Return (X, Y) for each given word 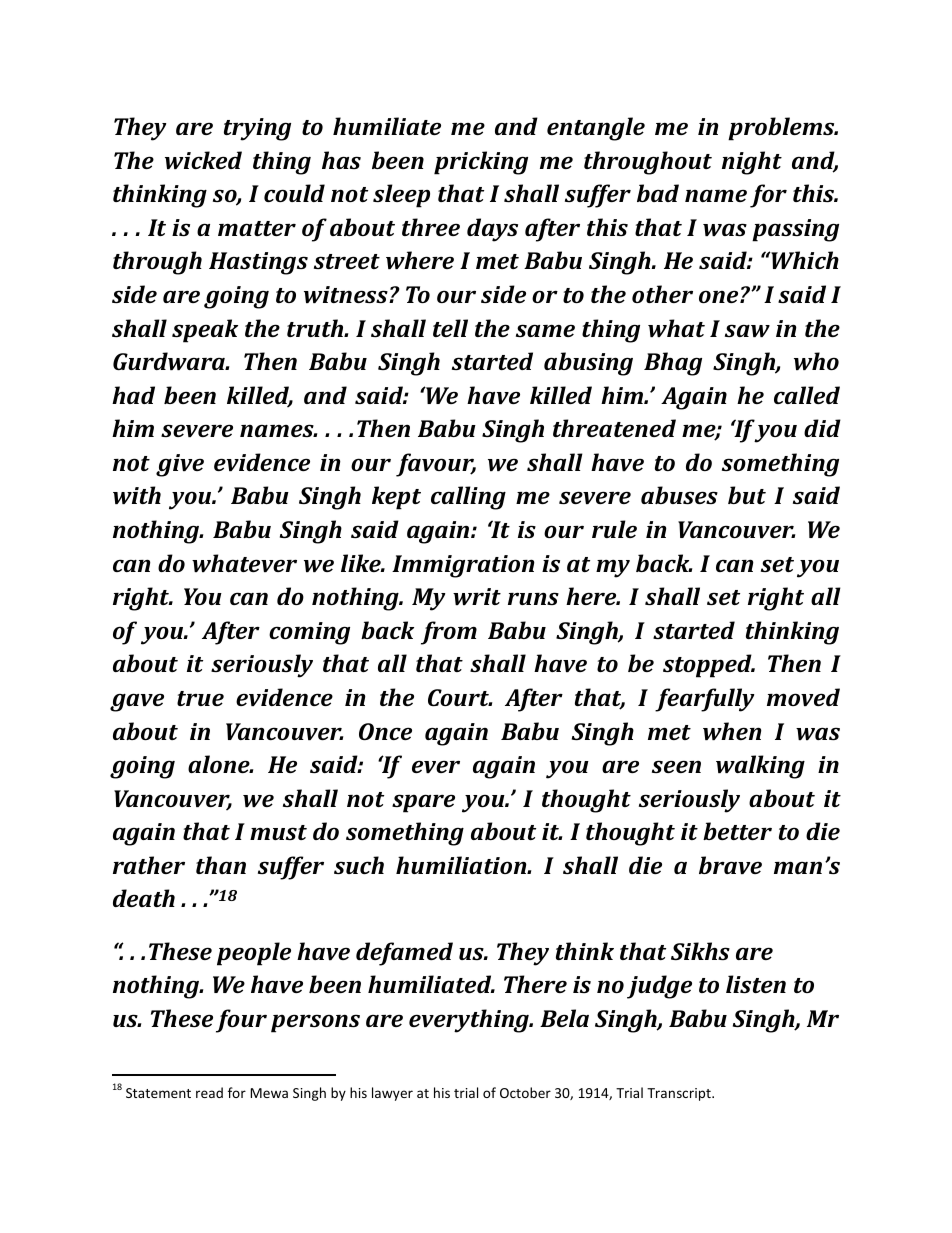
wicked (203, 160)
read (209, 1092)
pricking (481, 163)
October (525, 1092)
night (752, 163)
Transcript (680, 1094)
